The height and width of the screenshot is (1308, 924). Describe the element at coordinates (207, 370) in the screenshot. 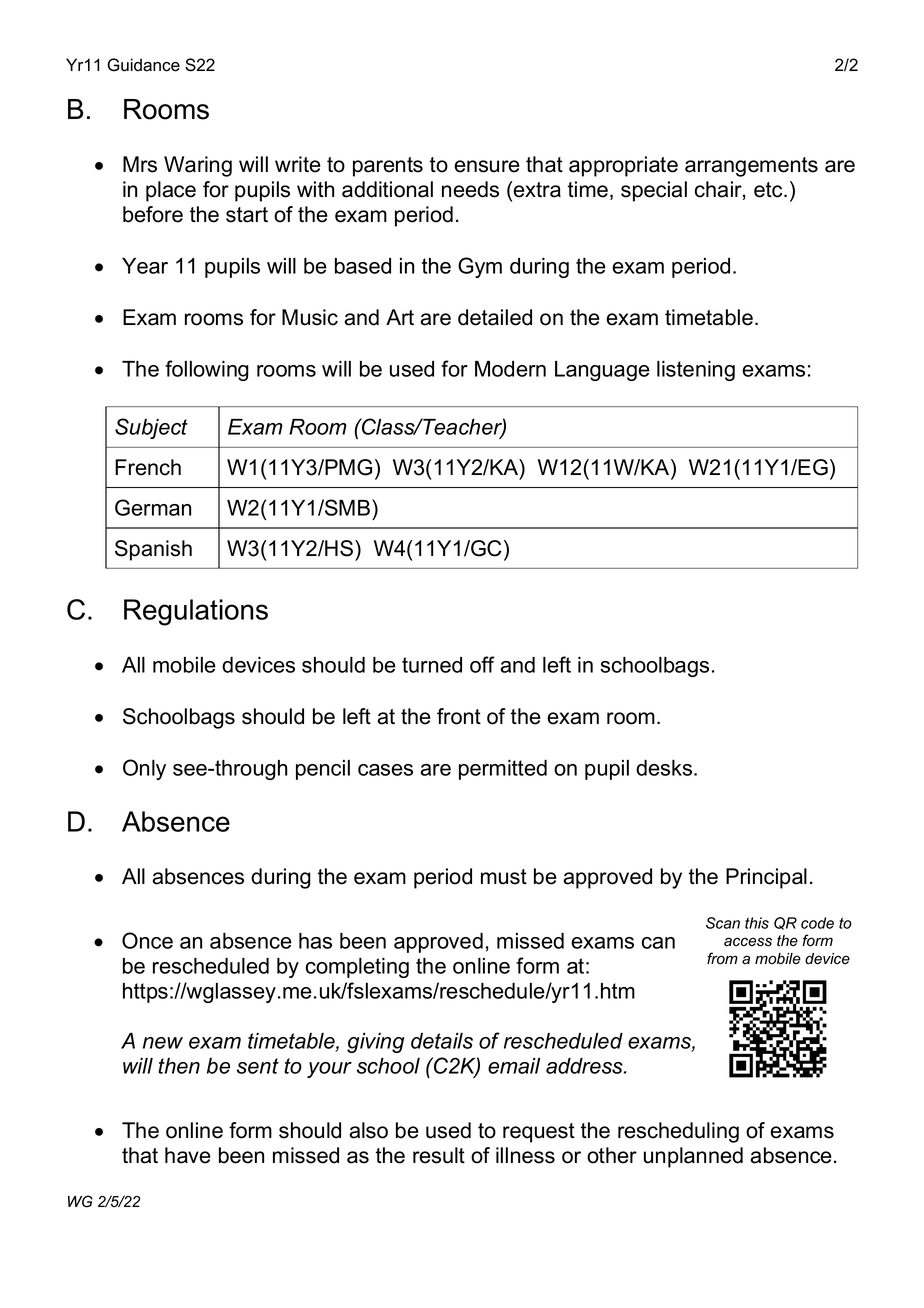

I see `following` at that location.
